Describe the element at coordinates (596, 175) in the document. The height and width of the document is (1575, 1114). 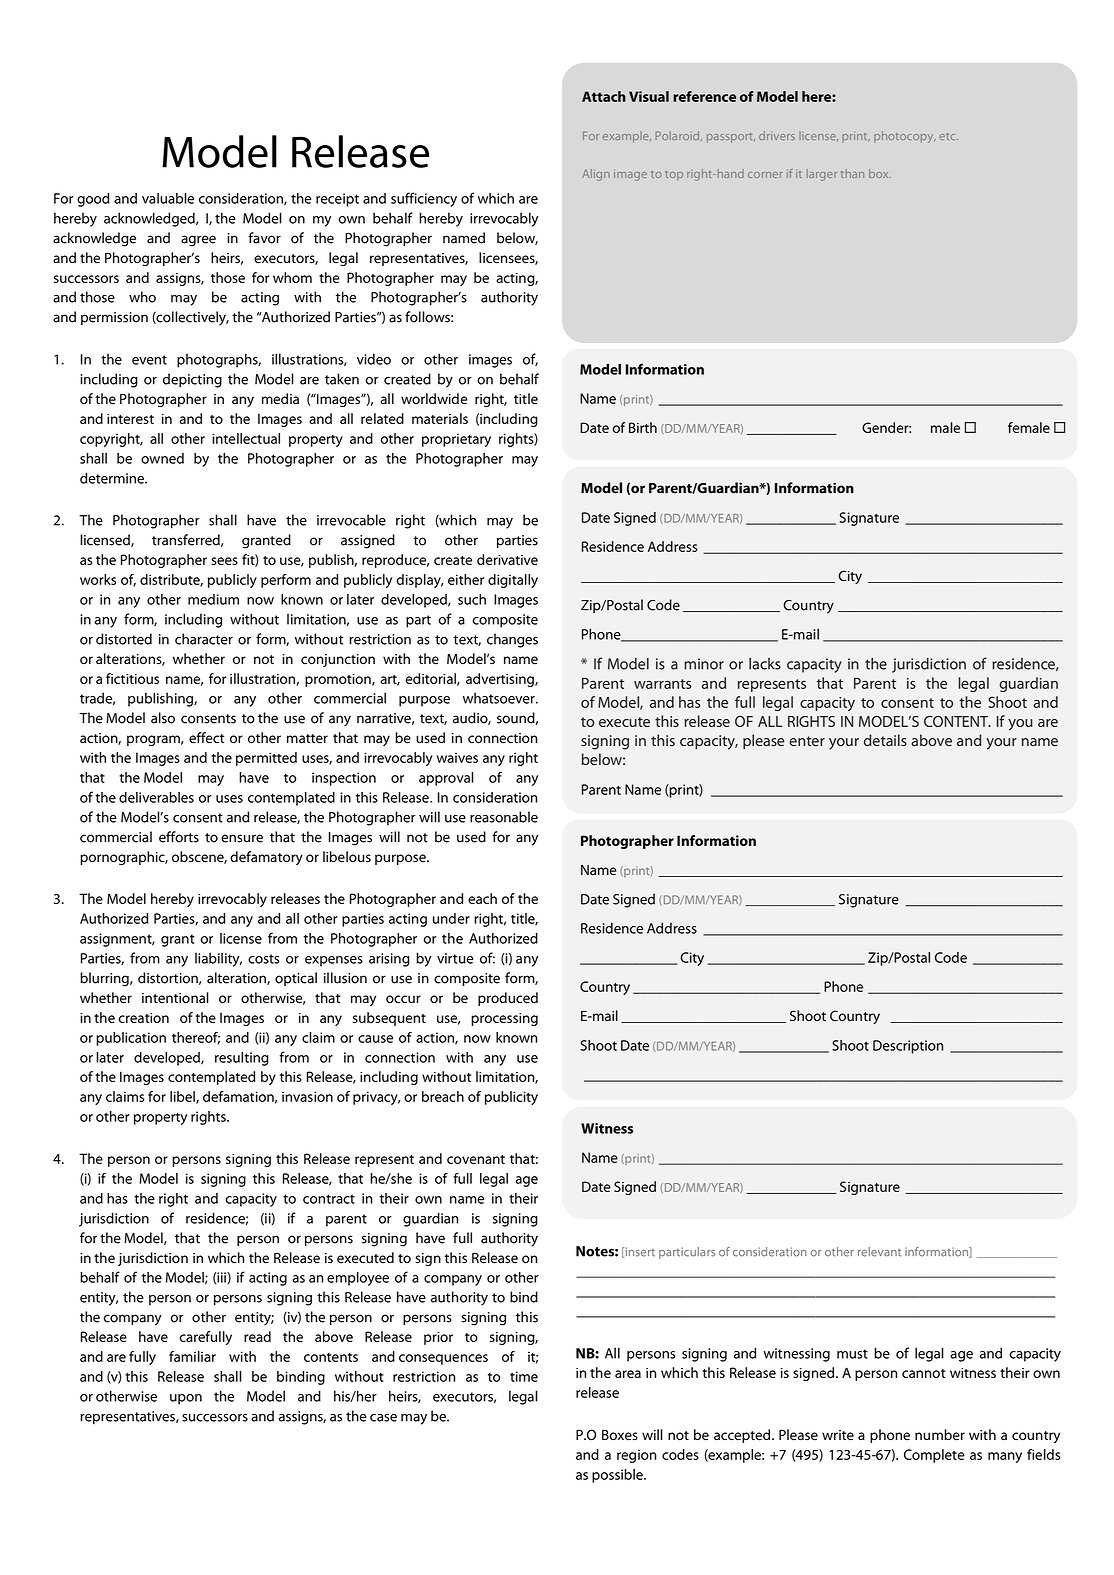
I see `Align` at that location.
